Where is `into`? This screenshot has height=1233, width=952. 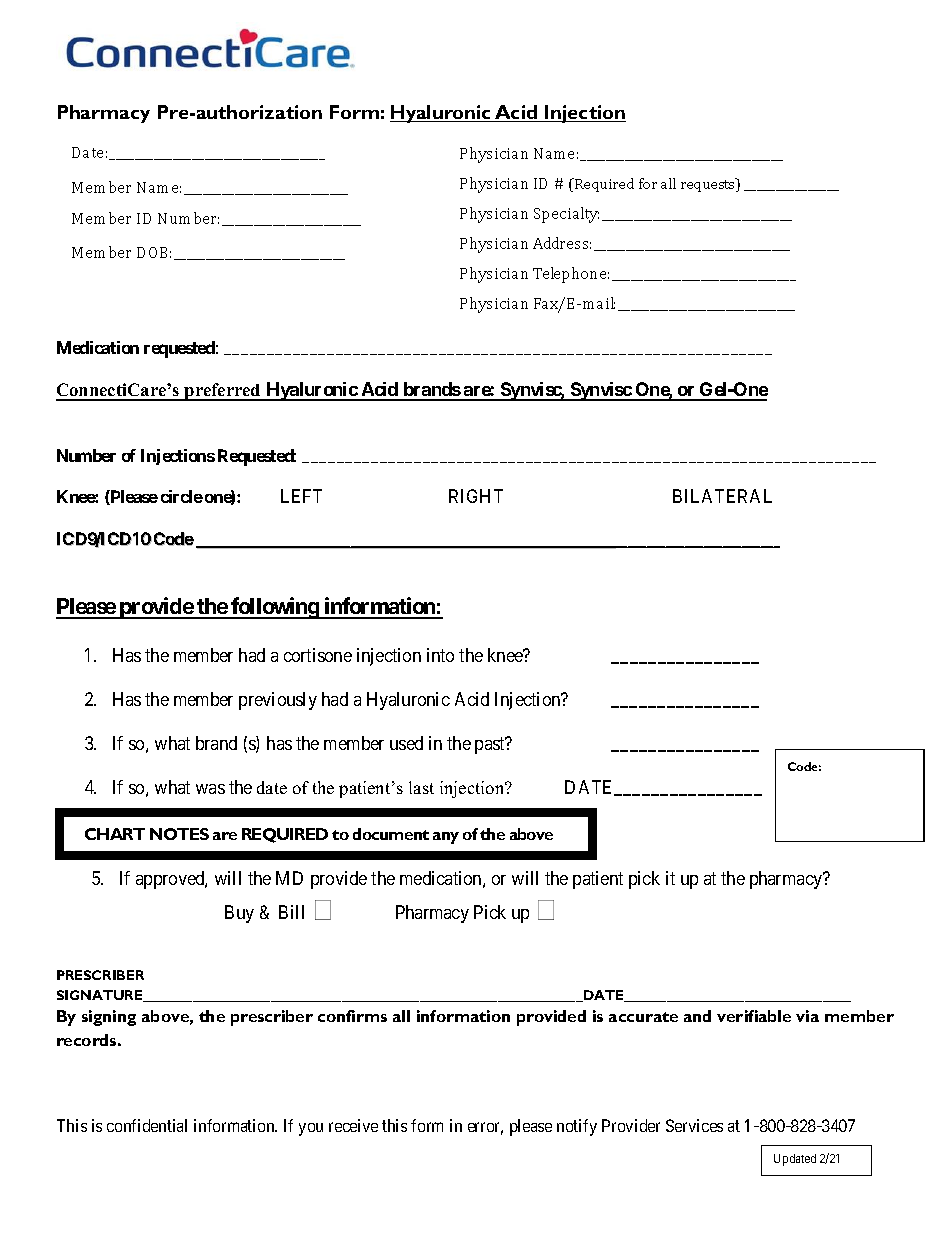 into is located at coordinates (440, 655).
